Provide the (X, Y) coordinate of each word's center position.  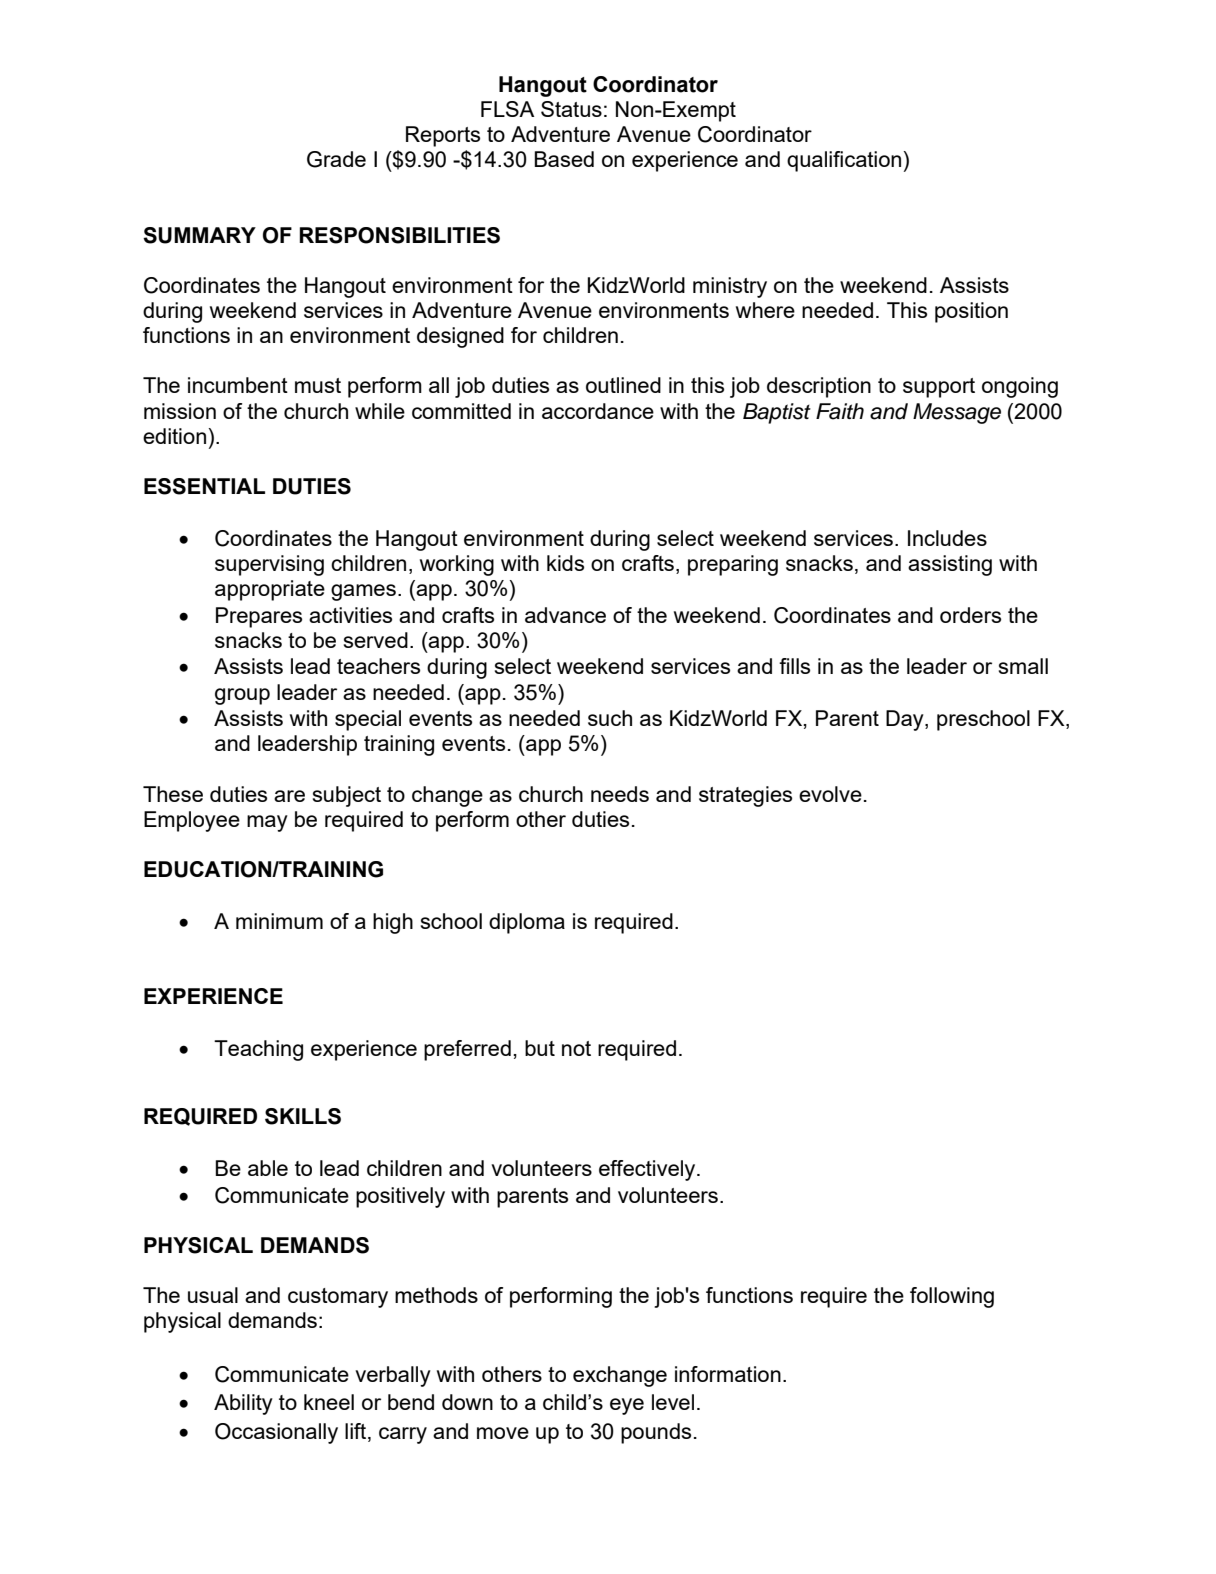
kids (565, 563)
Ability (243, 1404)
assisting (950, 565)
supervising (269, 565)
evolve (830, 794)
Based (564, 159)
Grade (336, 159)
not (576, 1048)
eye (627, 1406)
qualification (844, 161)
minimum (279, 921)
